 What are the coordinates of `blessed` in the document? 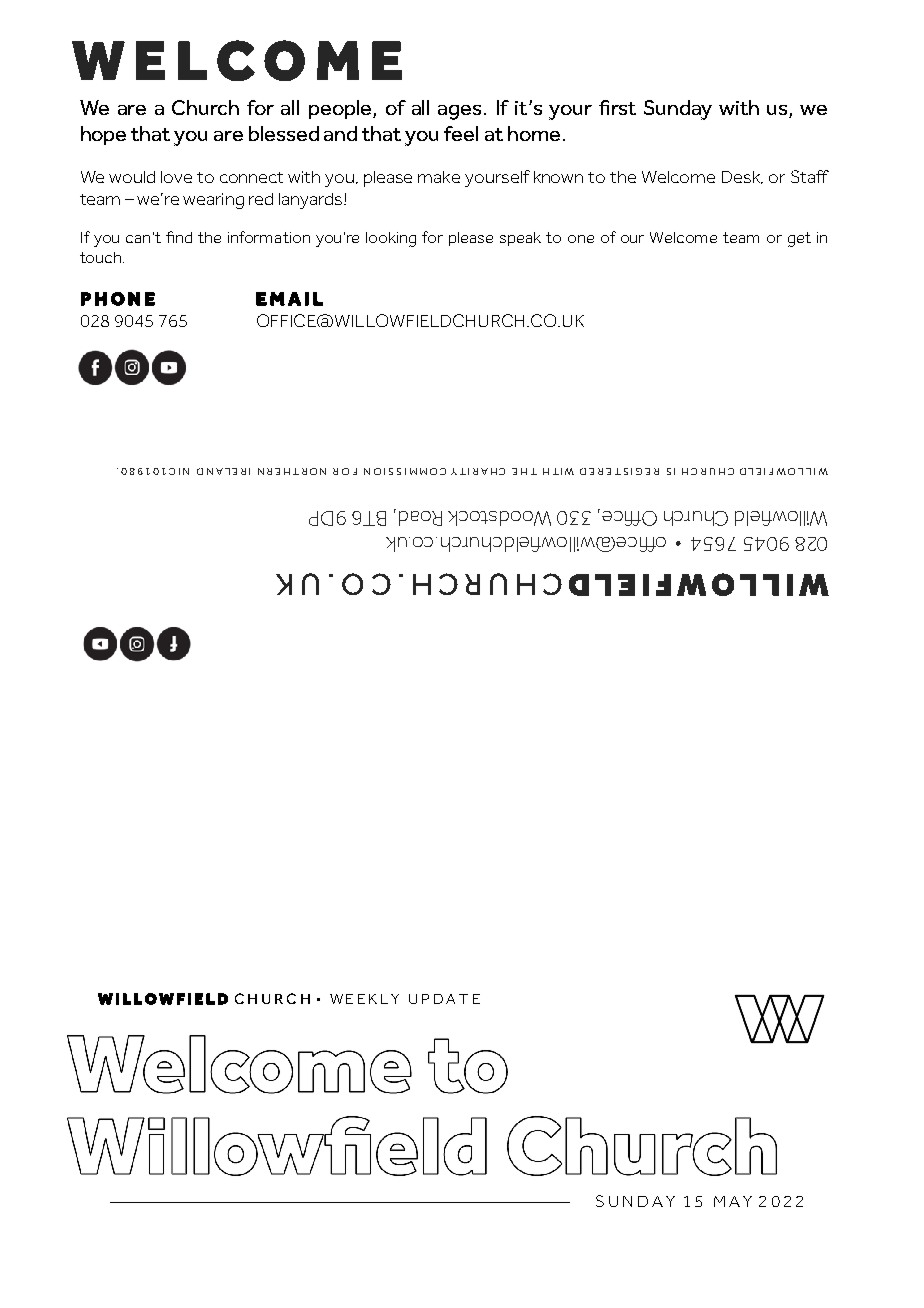 It's located at (284, 133).
